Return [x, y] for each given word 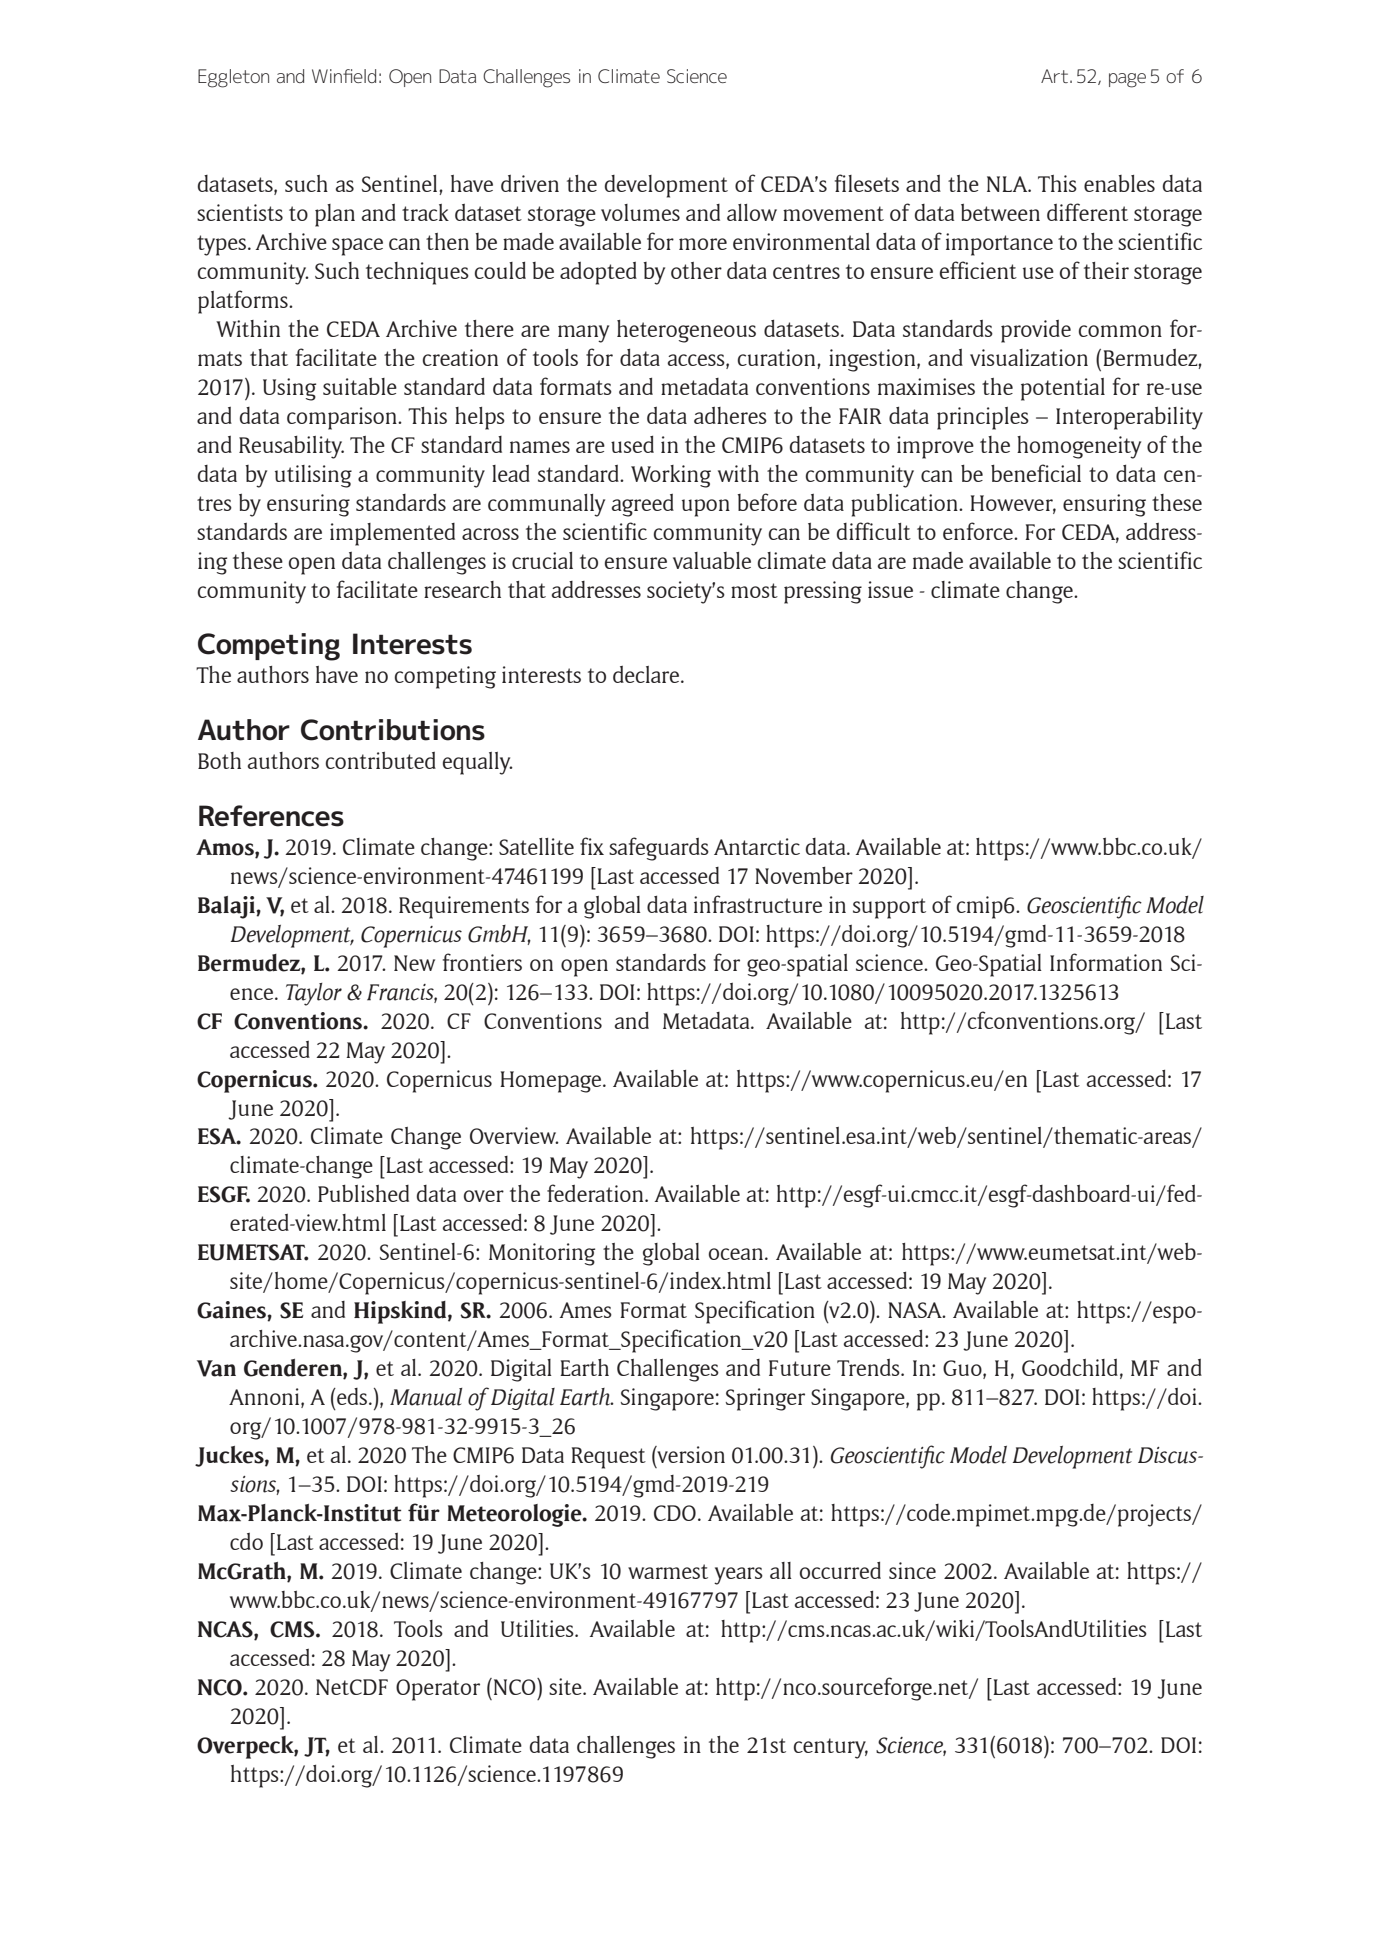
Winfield [344, 76]
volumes [640, 212]
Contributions [393, 730]
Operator [438, 1690]
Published [363, 1193]
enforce [979, 531]
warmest [668, 1571]
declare [647, 674]
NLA [1008, 184]
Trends [869, 1367]
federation [596, 1193]
